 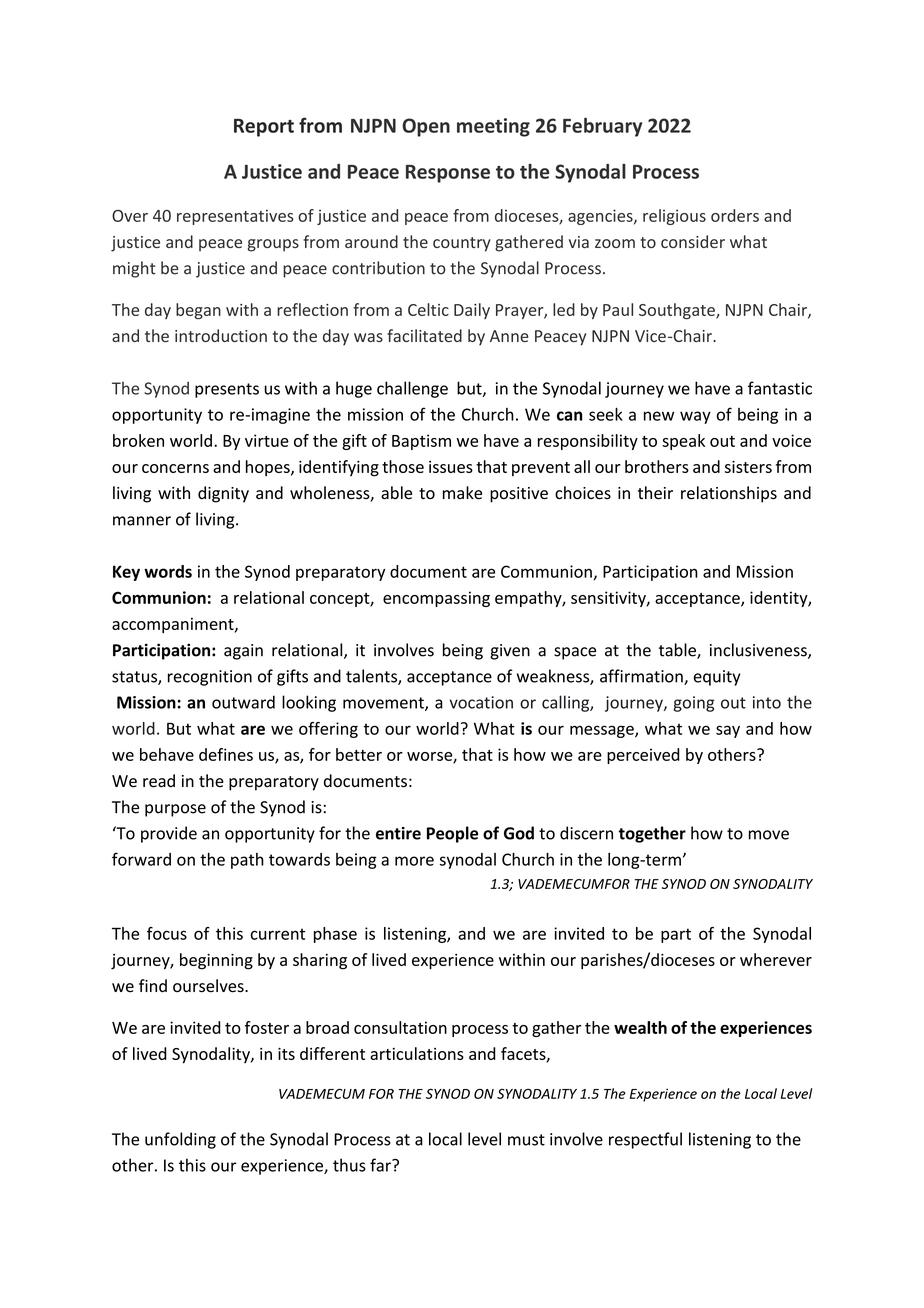 I want to click on unfolding, so click(x=180, y=1140).
